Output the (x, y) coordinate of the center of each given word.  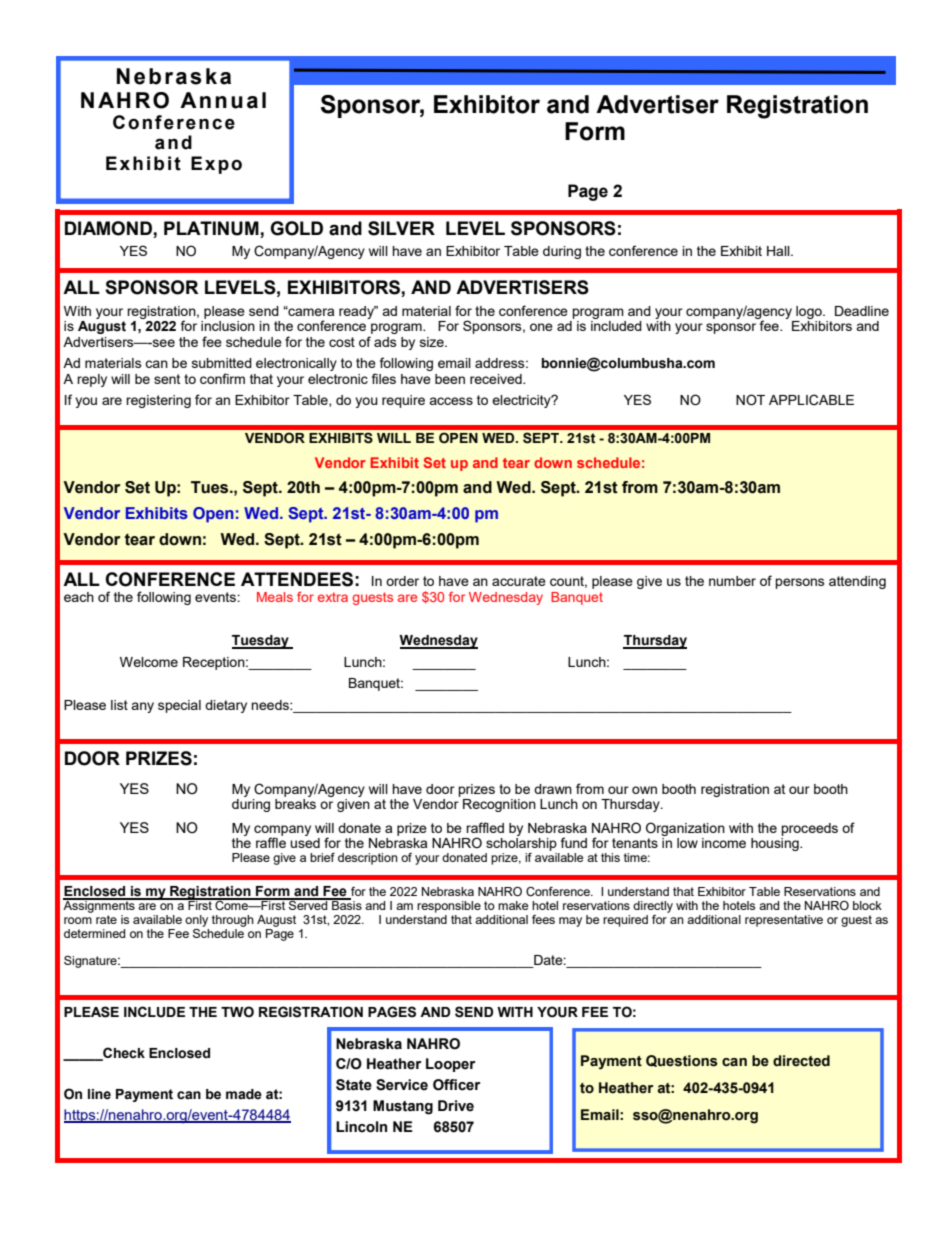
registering (158, 401)
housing (776, 844)
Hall (779, 251)
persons (800, 583)
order (402, 581)
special (179, 706)
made (244, 1094)
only (196, 921)
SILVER (401, 228)
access (451, 401)
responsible (449, 907)
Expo (216, 165)
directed (801, 1061)
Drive (456, 1106)
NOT (750, 400)
